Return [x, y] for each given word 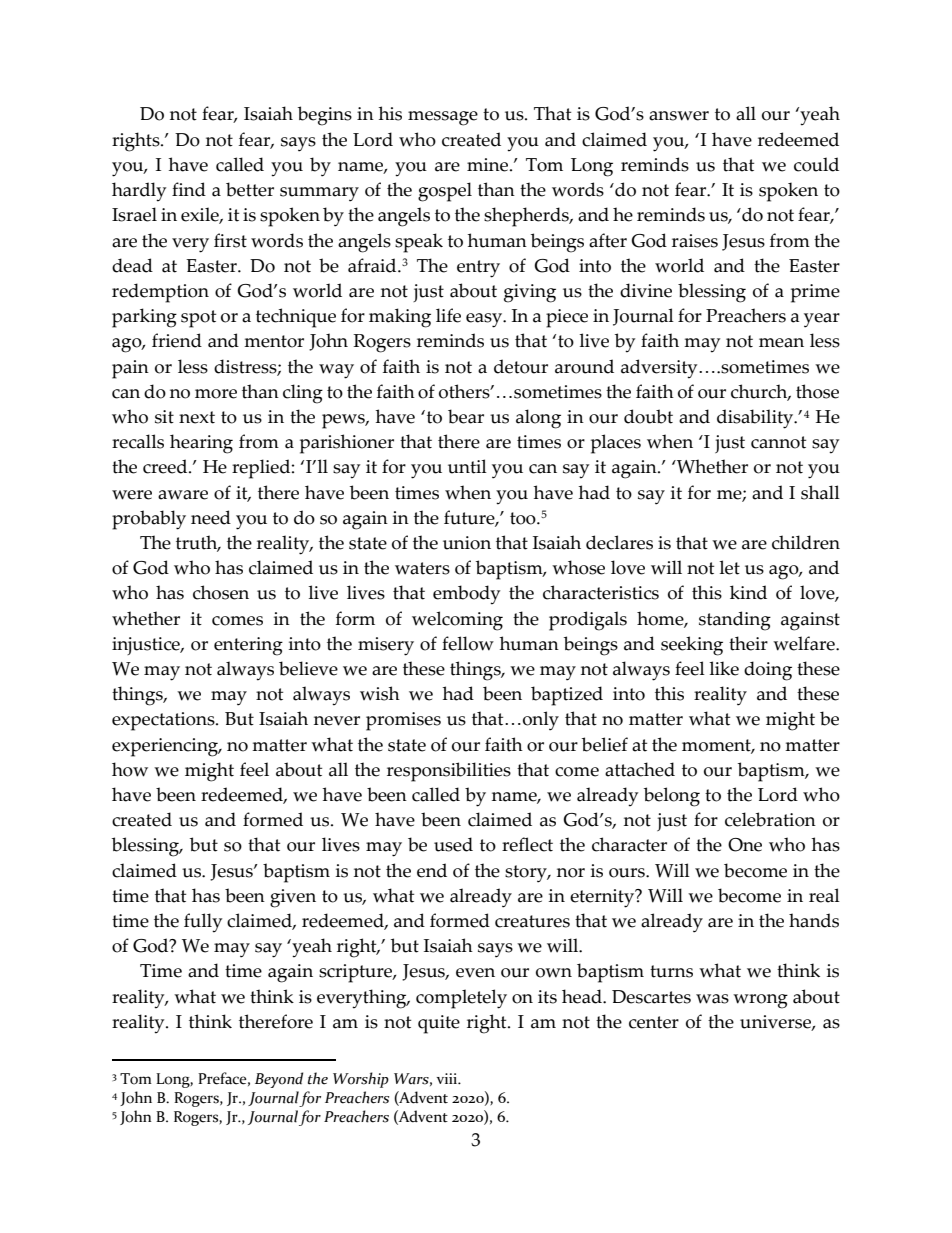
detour [521, 366]
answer [679, 116]
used [453, 844]
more [216, 394]
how [130, 769]
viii [448, 1078]
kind [748, 592]
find [189, 189]
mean [781, 343]
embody [466, 595]
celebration [770, 819]
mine [489, 165]
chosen [221, 592]
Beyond [279, 1080]
